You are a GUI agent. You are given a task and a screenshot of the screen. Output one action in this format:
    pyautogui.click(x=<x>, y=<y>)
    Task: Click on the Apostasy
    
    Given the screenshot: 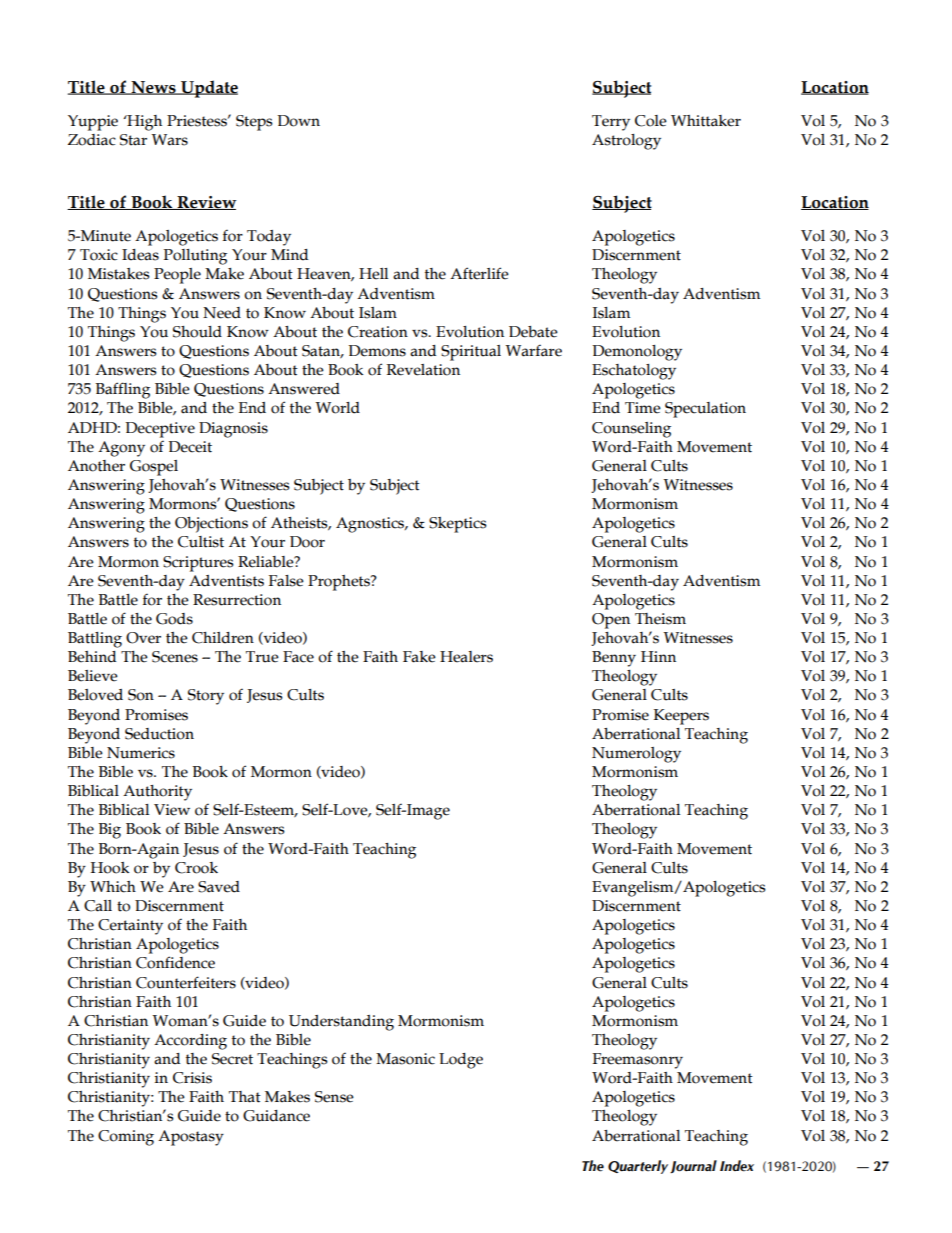 What is the action you would take?
    pyautogui.click(x=191, y=1138)
